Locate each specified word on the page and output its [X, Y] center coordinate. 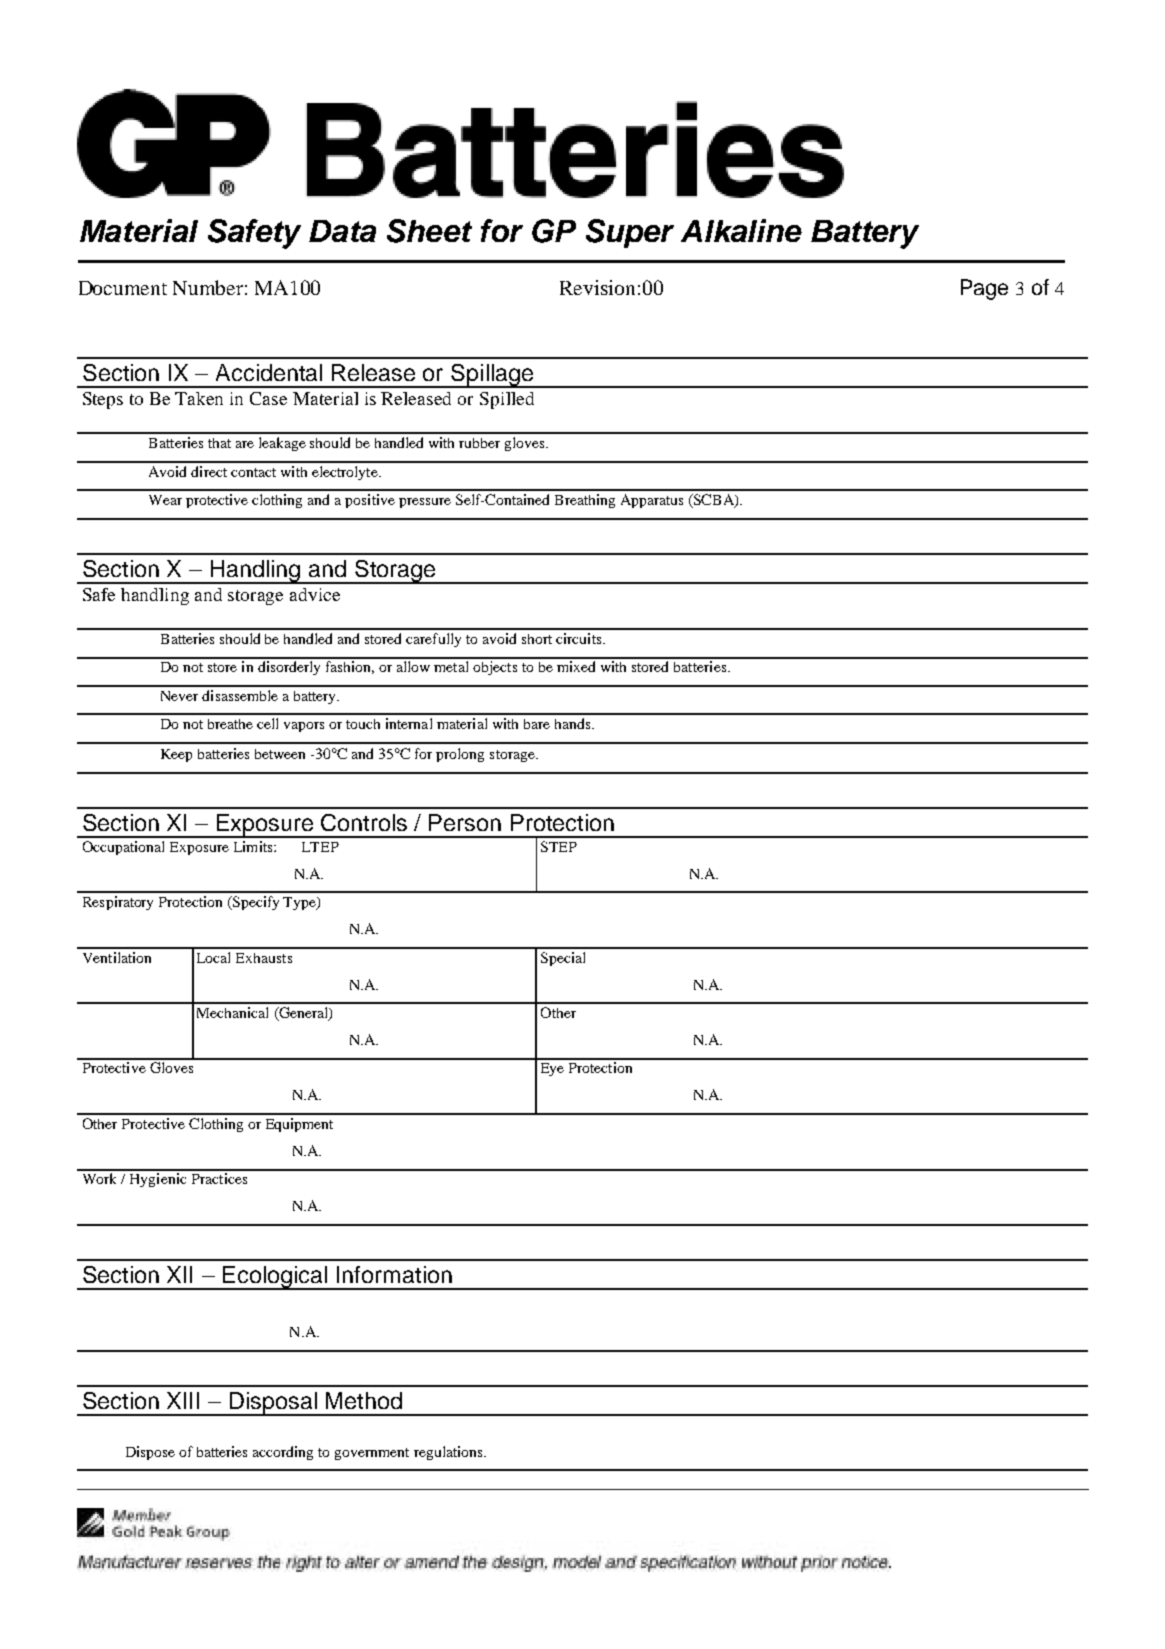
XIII [183, 1400]
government [372, 1454]
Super [630, 233]
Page [984, 289]
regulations [449, 1453]
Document [123, 288]
